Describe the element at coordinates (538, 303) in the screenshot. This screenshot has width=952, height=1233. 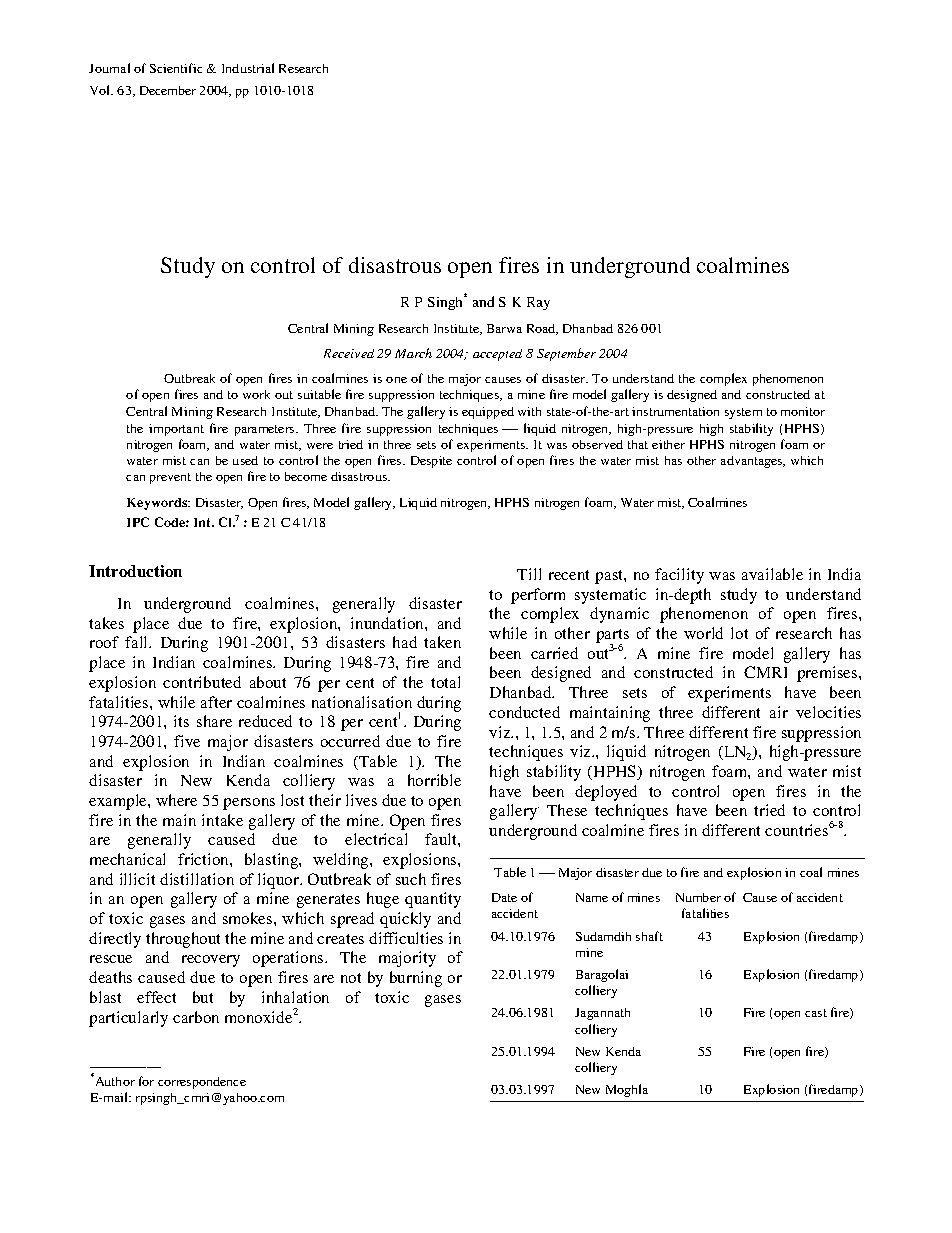
I see `Ray` at that location.
